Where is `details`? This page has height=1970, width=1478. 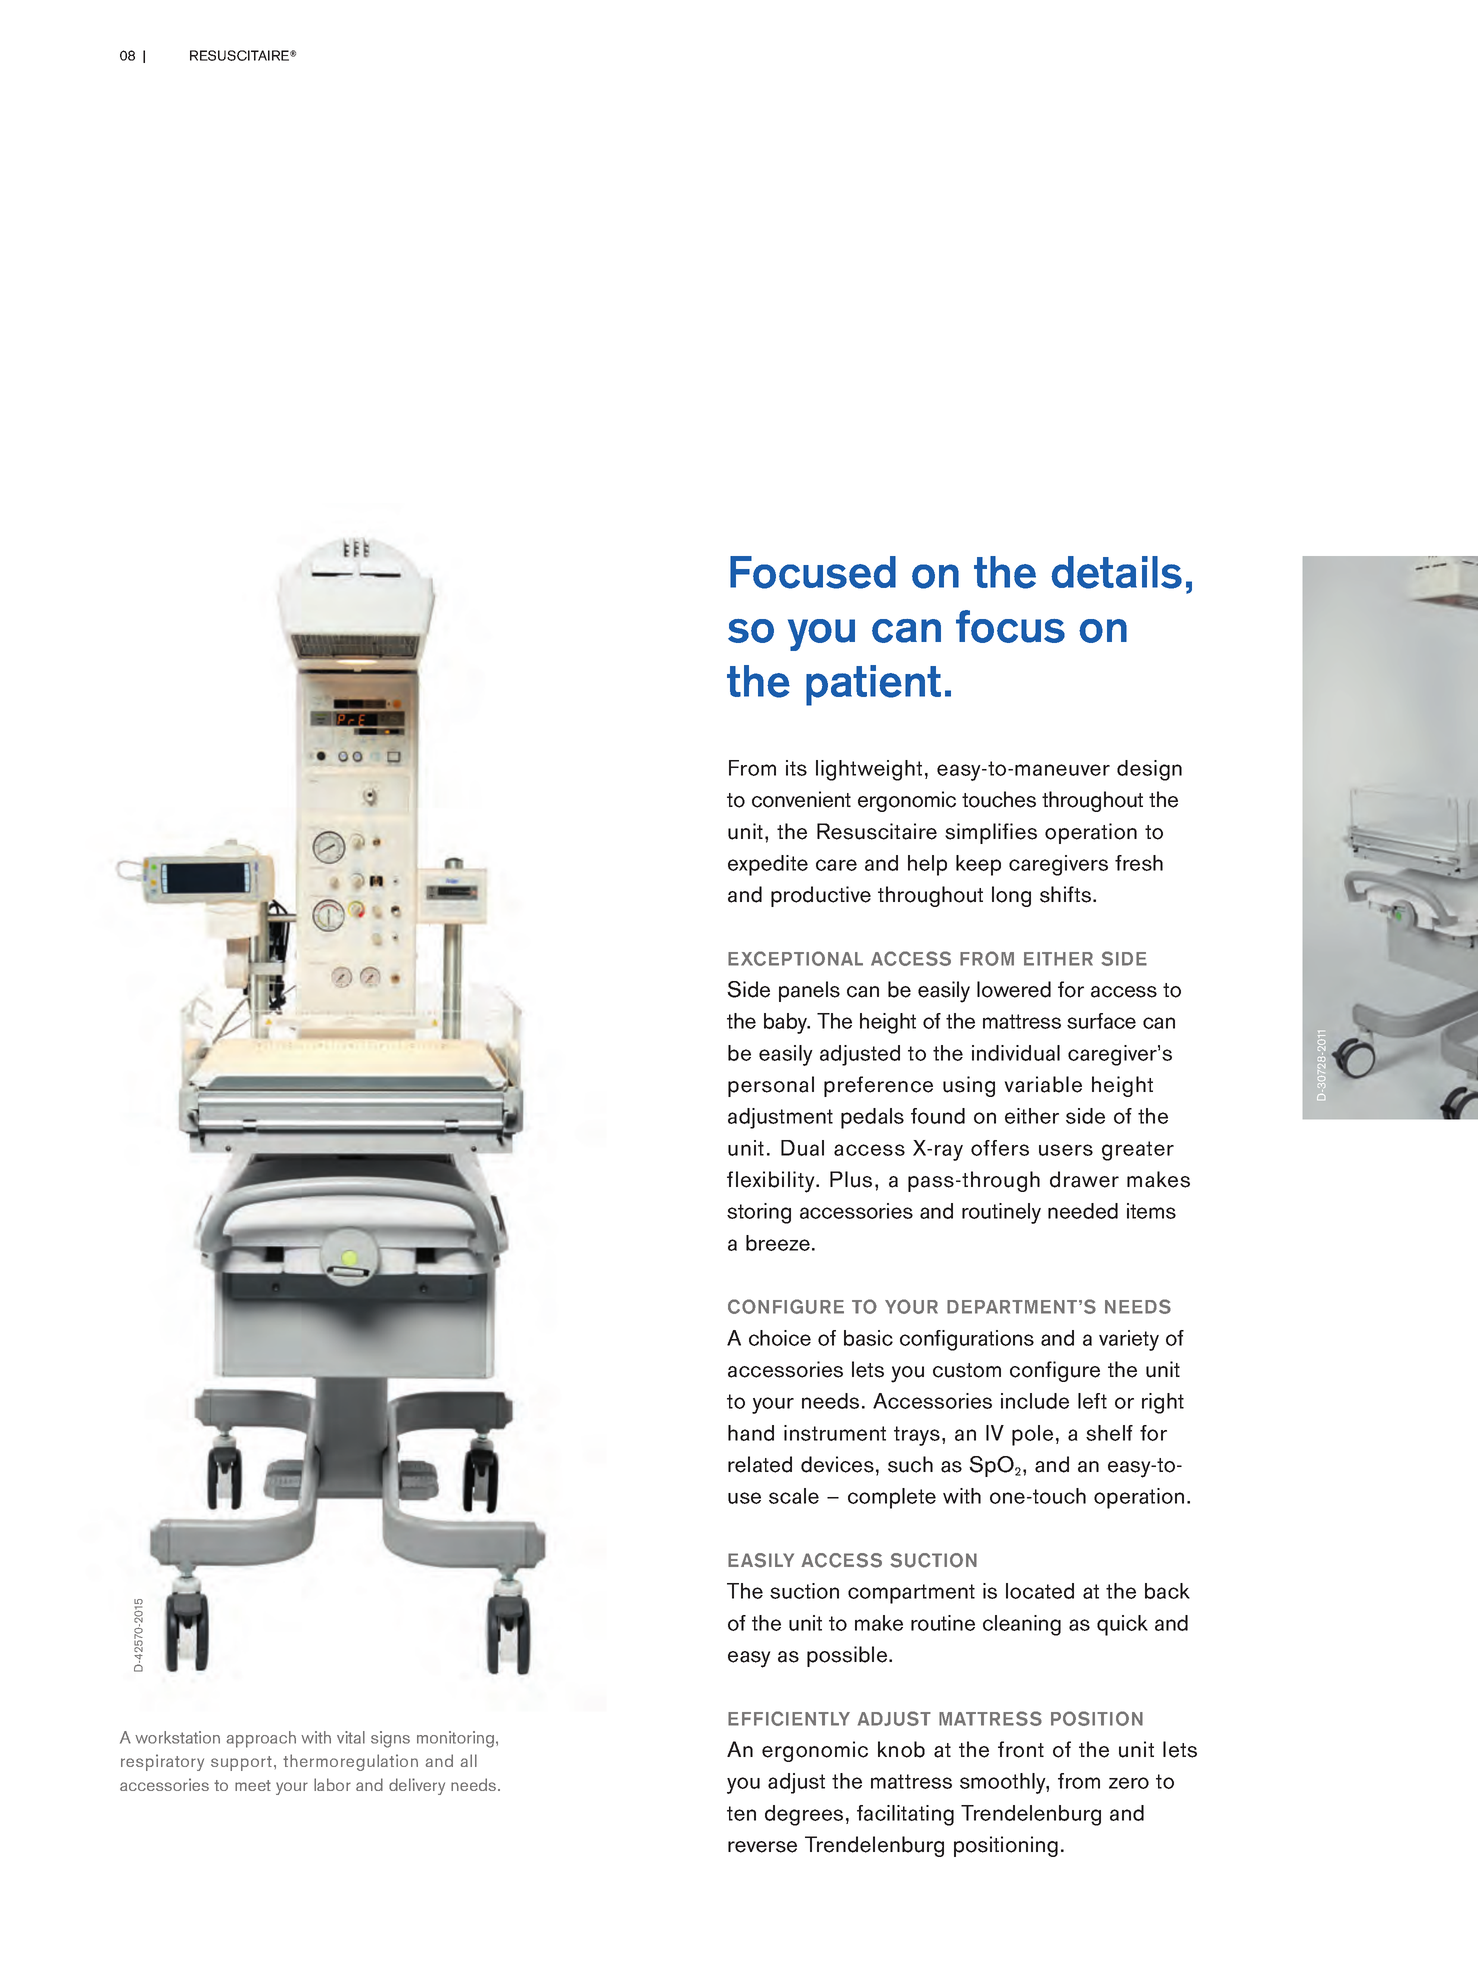 details is located at coordinates (1116, 572).
